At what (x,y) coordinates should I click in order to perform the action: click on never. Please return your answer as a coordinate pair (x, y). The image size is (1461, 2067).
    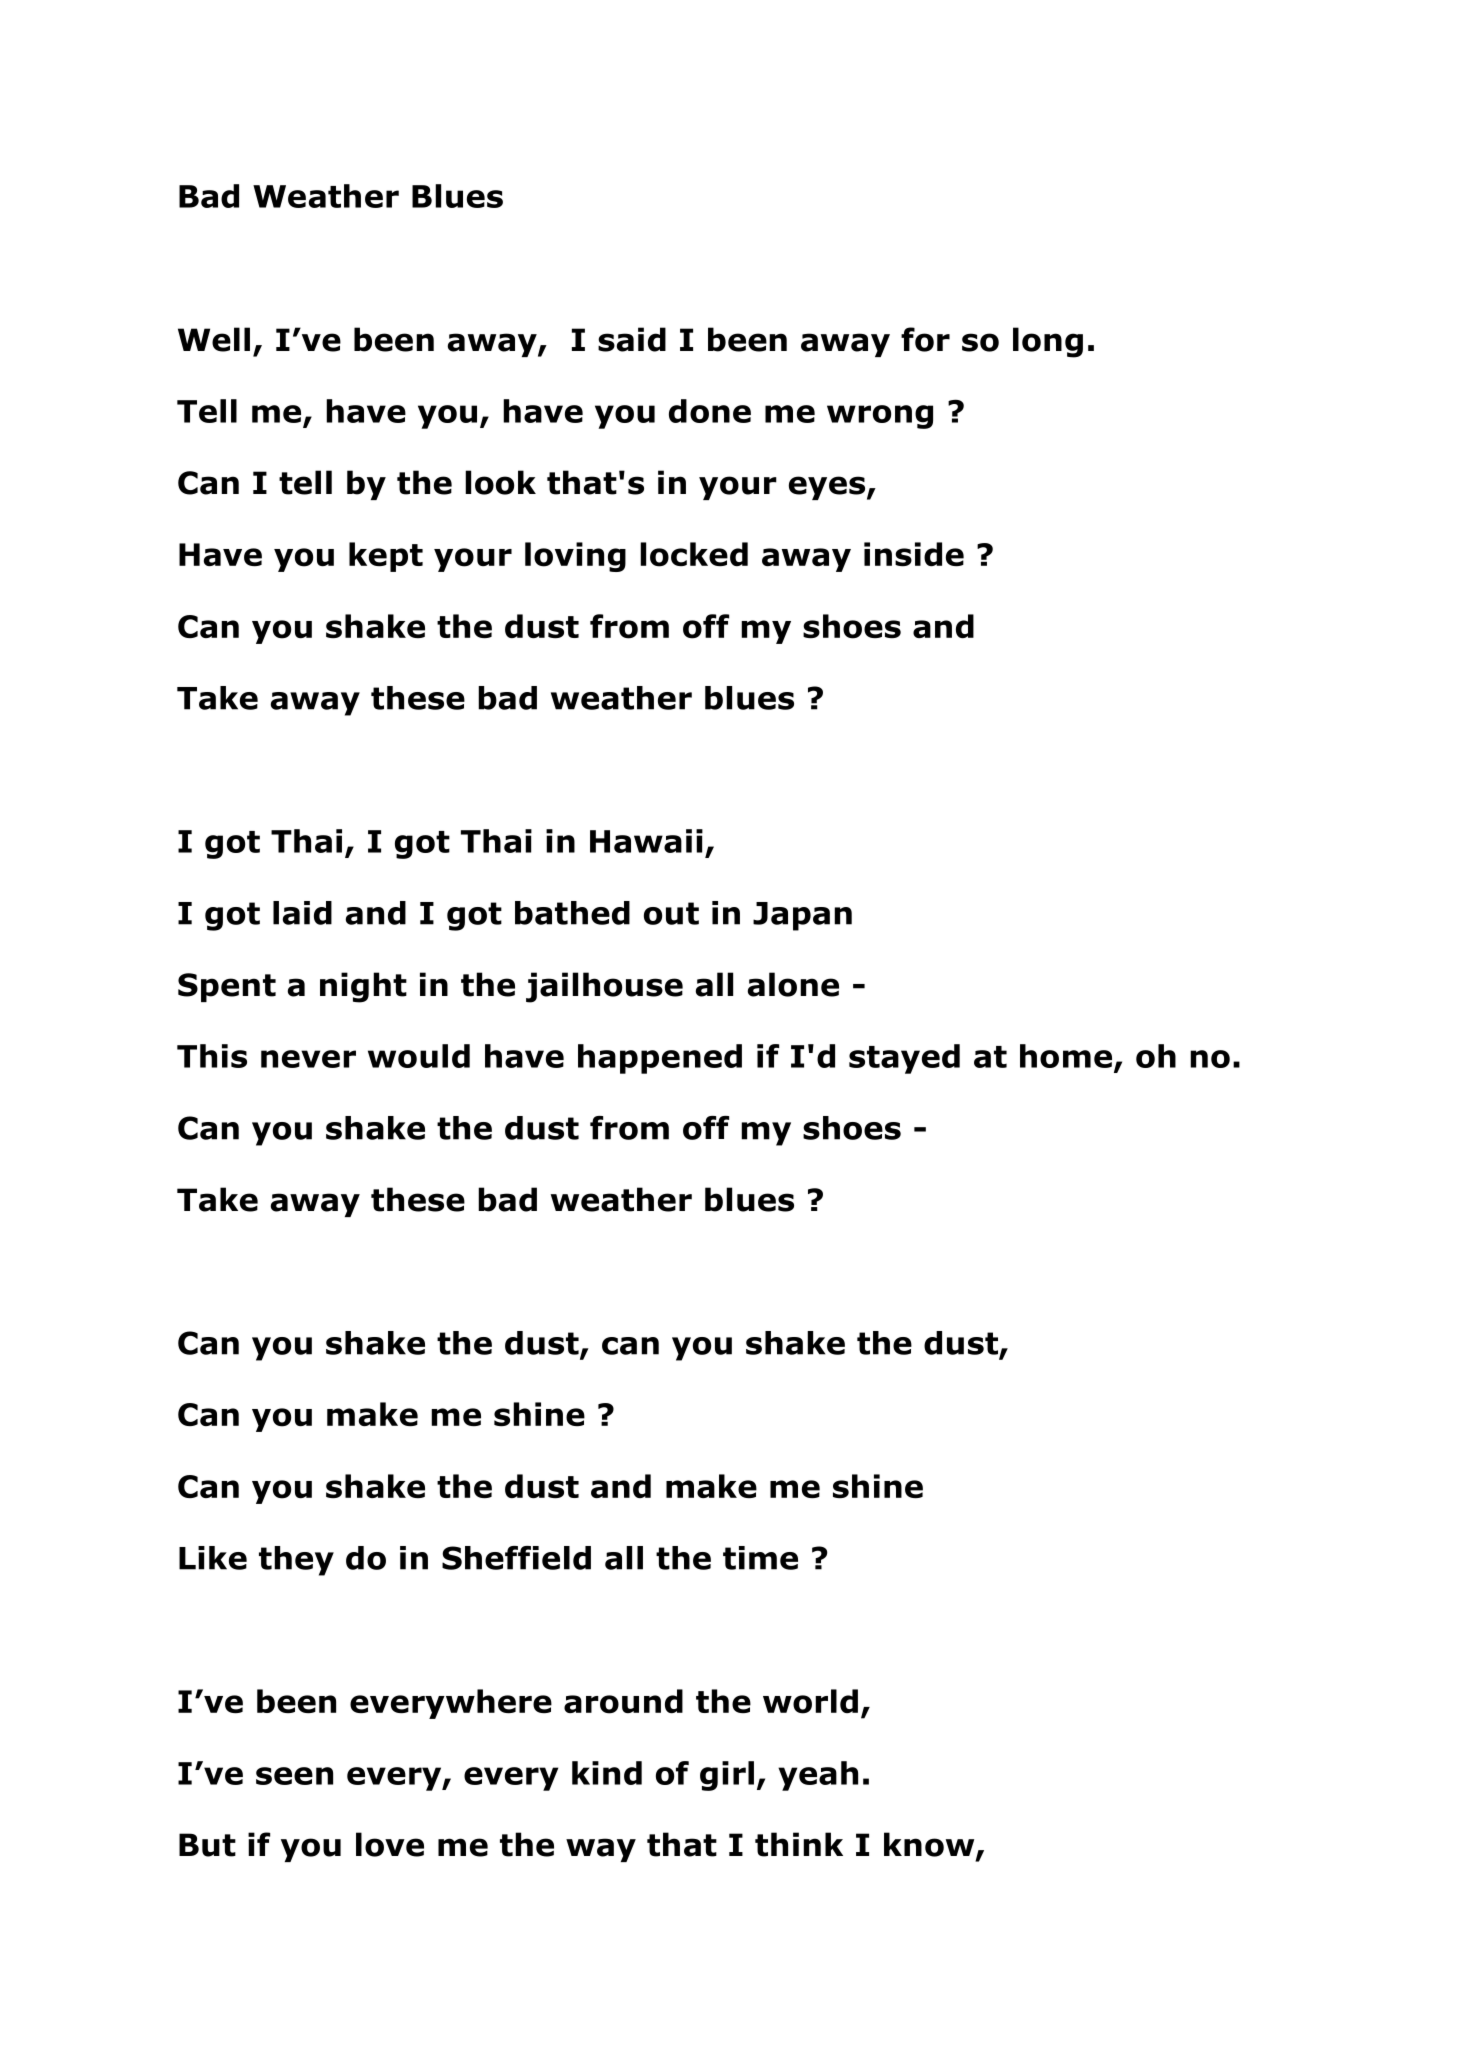
    Looking at the image, I should click on (308, 1059).
